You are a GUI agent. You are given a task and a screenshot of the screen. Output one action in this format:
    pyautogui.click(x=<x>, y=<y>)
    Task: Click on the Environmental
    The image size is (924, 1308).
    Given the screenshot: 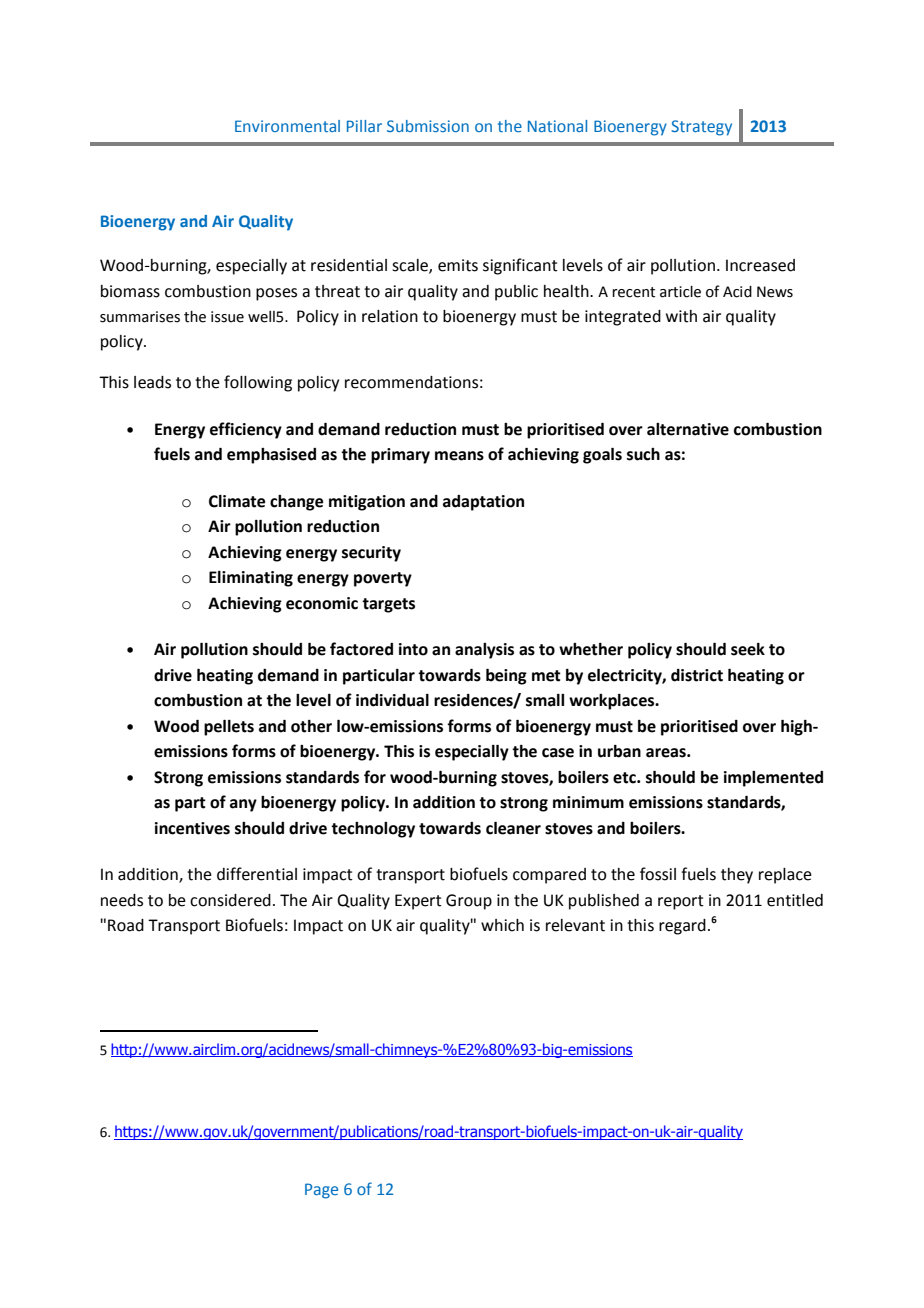 What is the action you would take?
    pyautogui.click(x=287, y=126)
